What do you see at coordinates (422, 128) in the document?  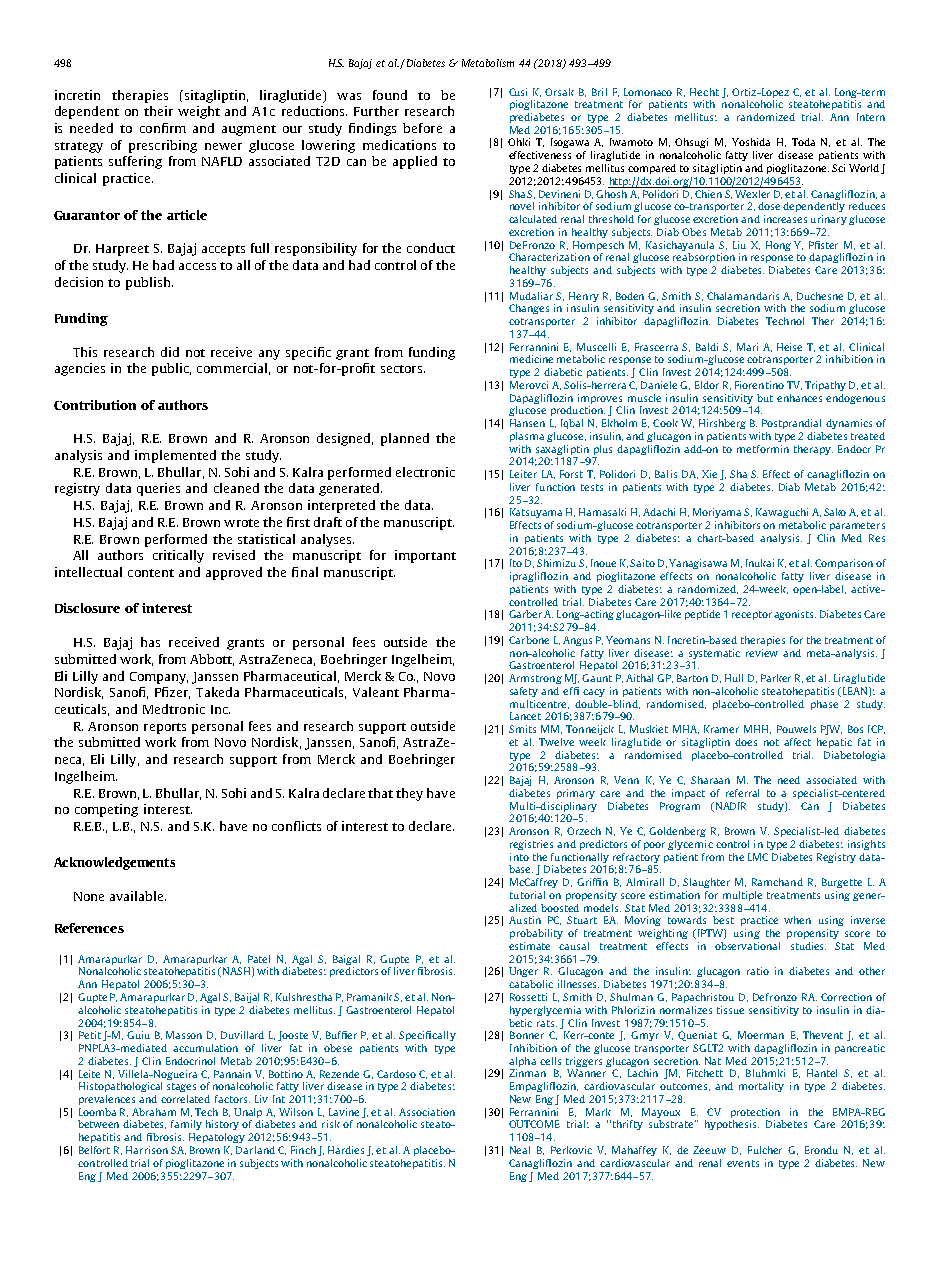 I see `before` at bounding box center [422, 128].
